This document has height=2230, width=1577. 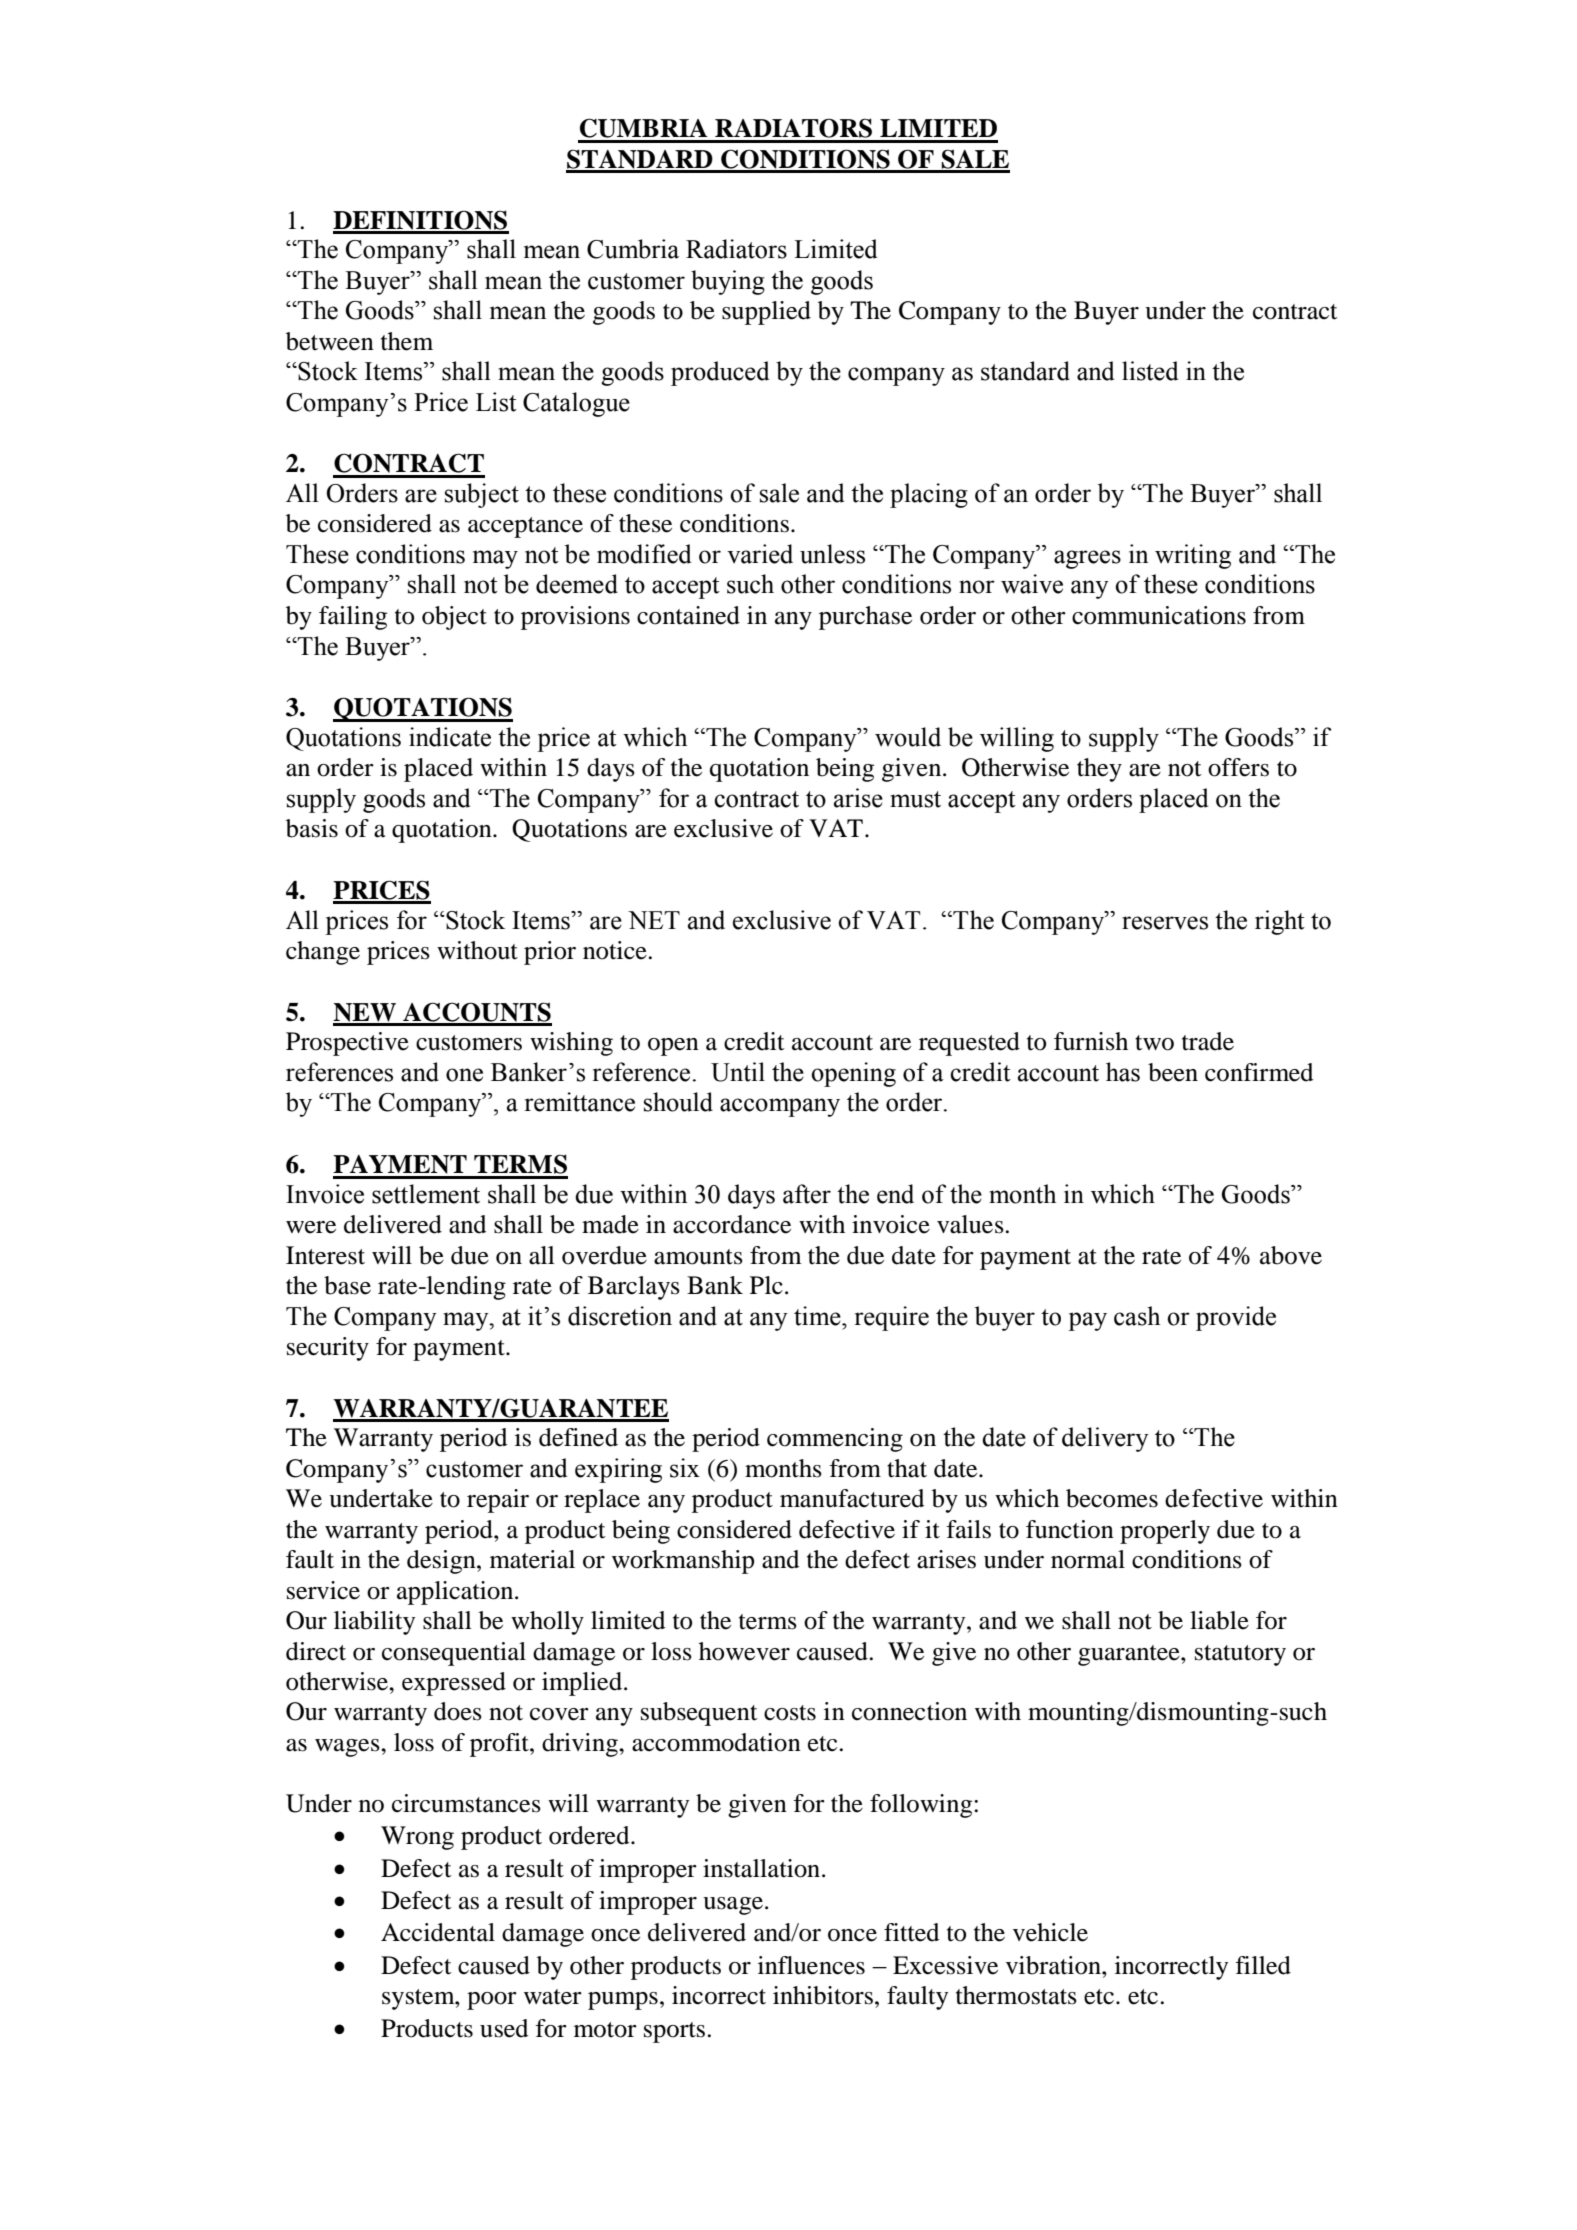 I want to click on them, so click(x=407, y=341).
